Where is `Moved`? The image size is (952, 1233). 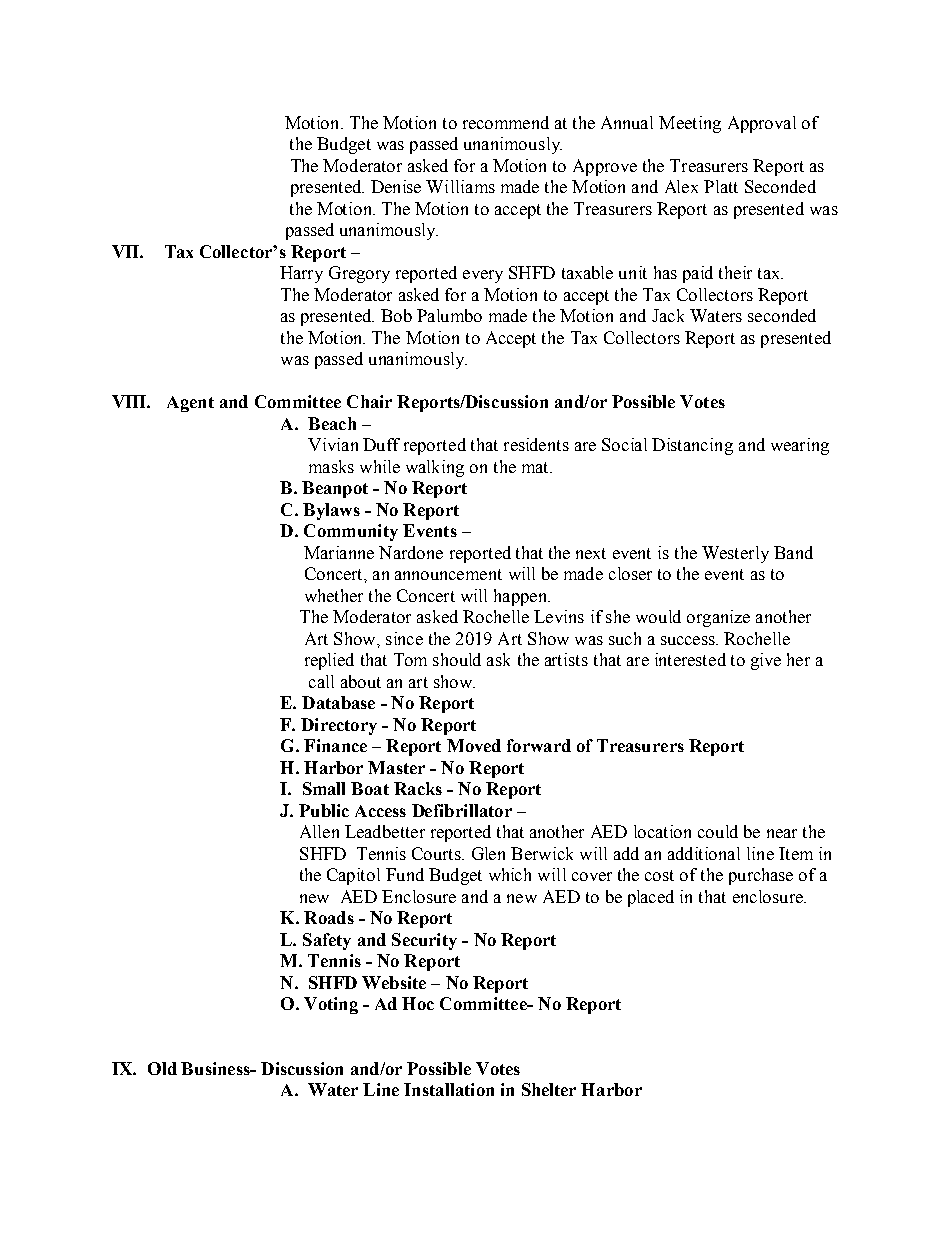 Moved is located at coordinates (474, 745).
